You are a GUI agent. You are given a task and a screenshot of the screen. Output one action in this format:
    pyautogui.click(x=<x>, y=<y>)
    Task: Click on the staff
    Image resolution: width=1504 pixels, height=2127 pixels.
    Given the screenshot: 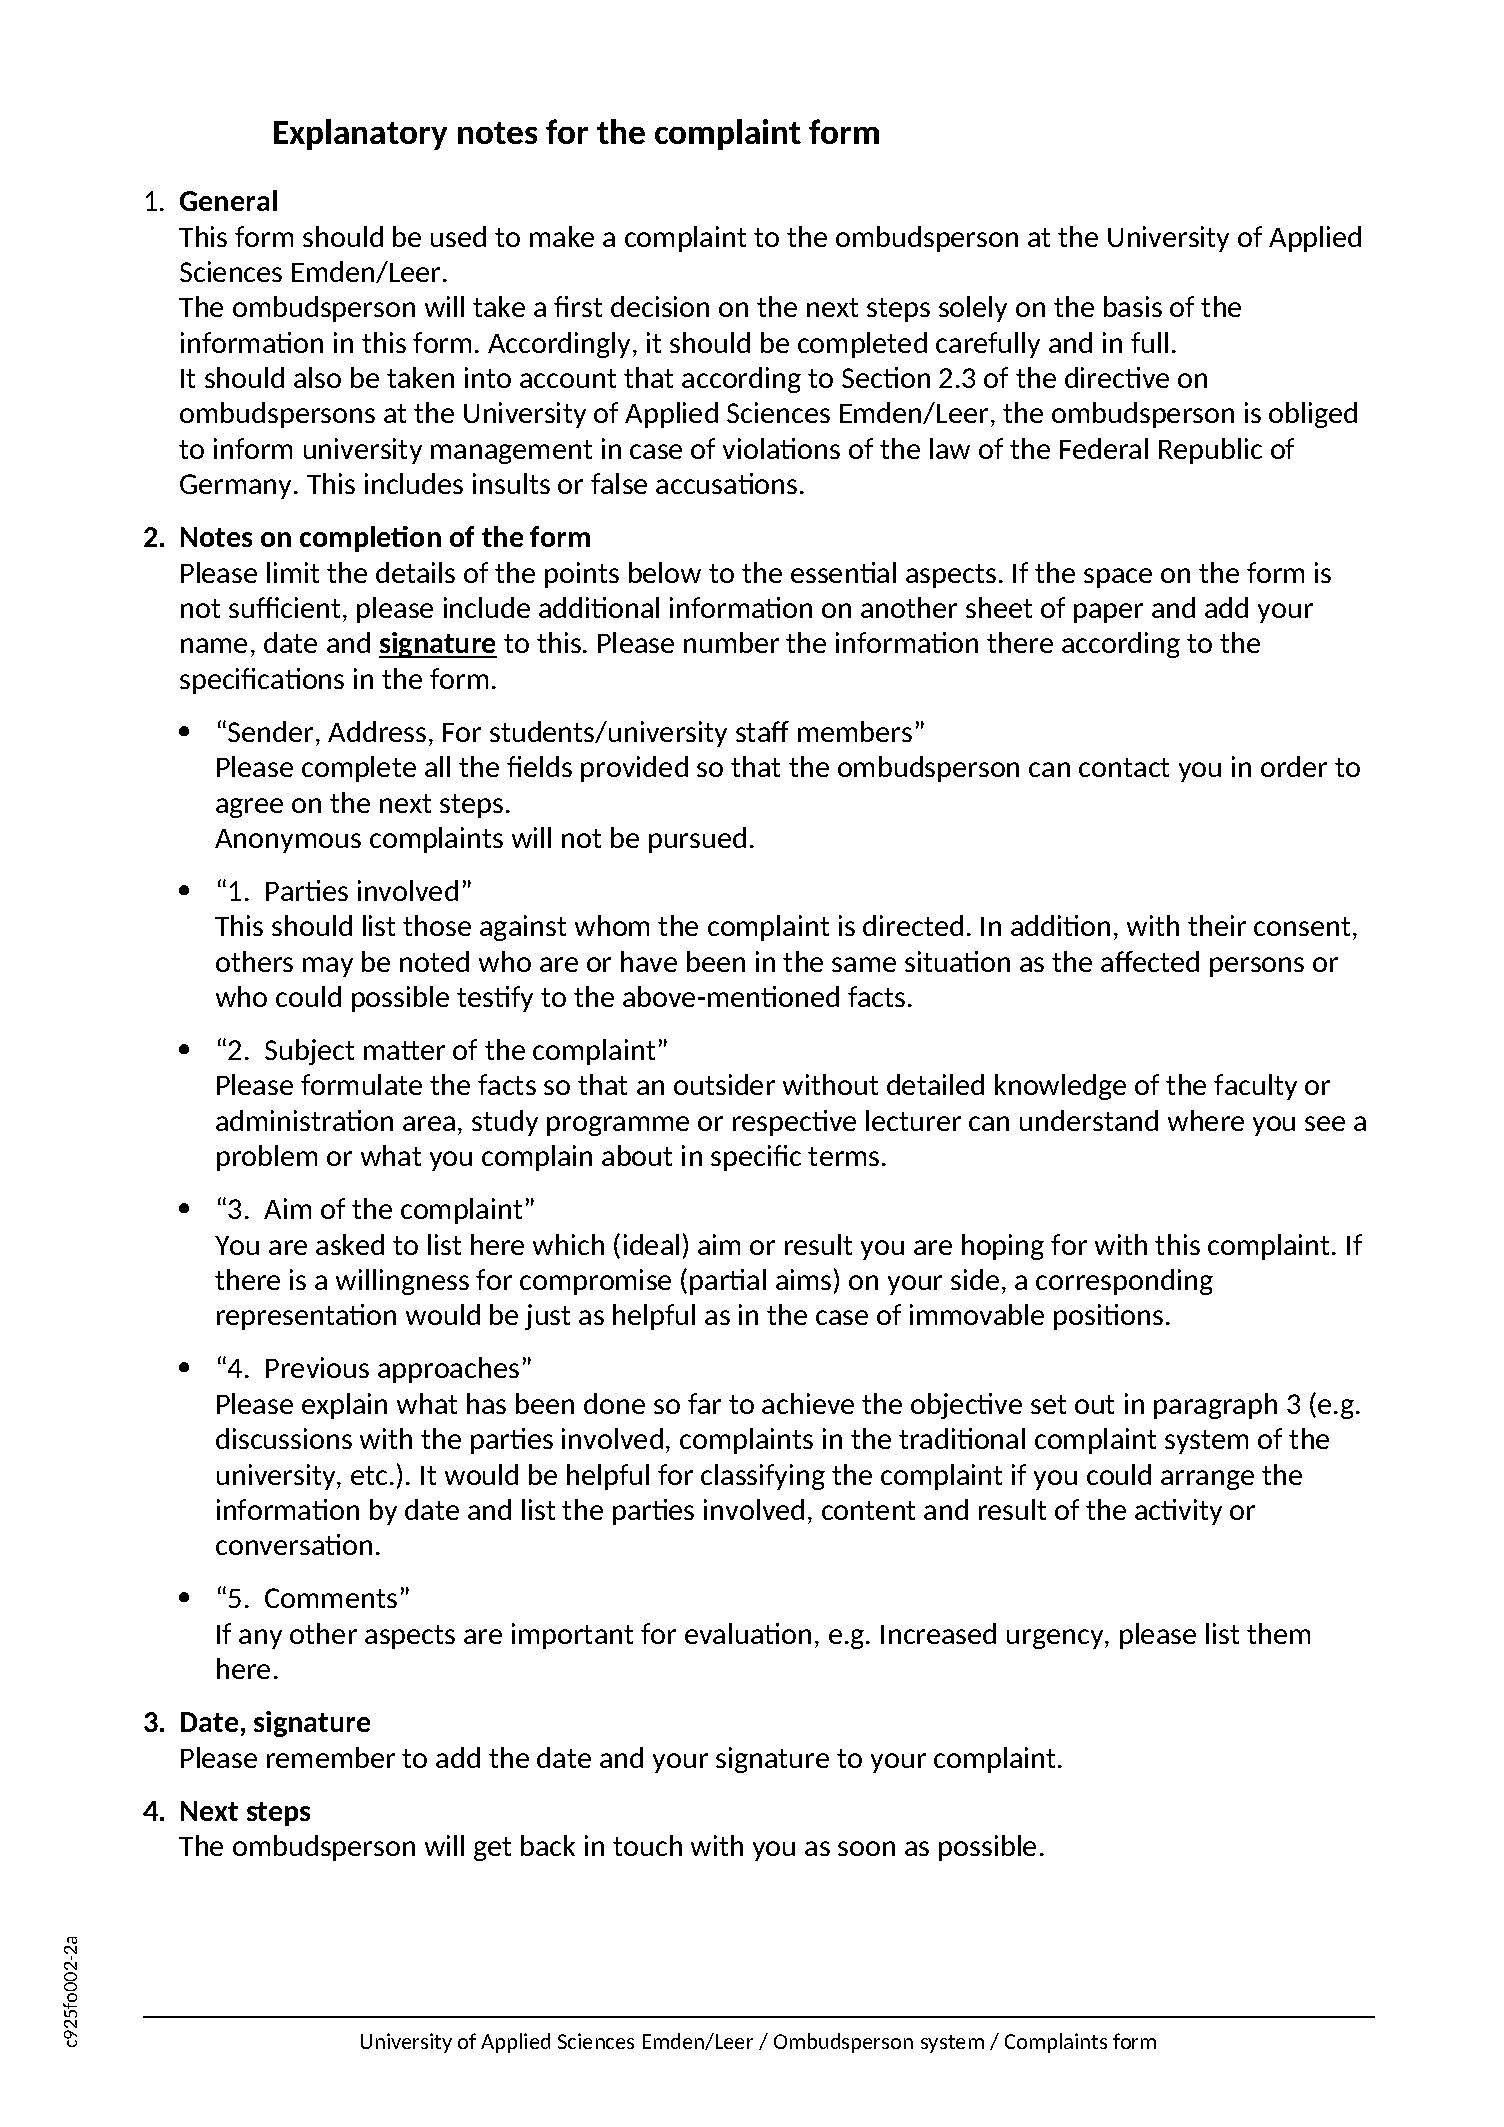 What is the action you would take?
    pyautogui.click(x=762, y=731)
